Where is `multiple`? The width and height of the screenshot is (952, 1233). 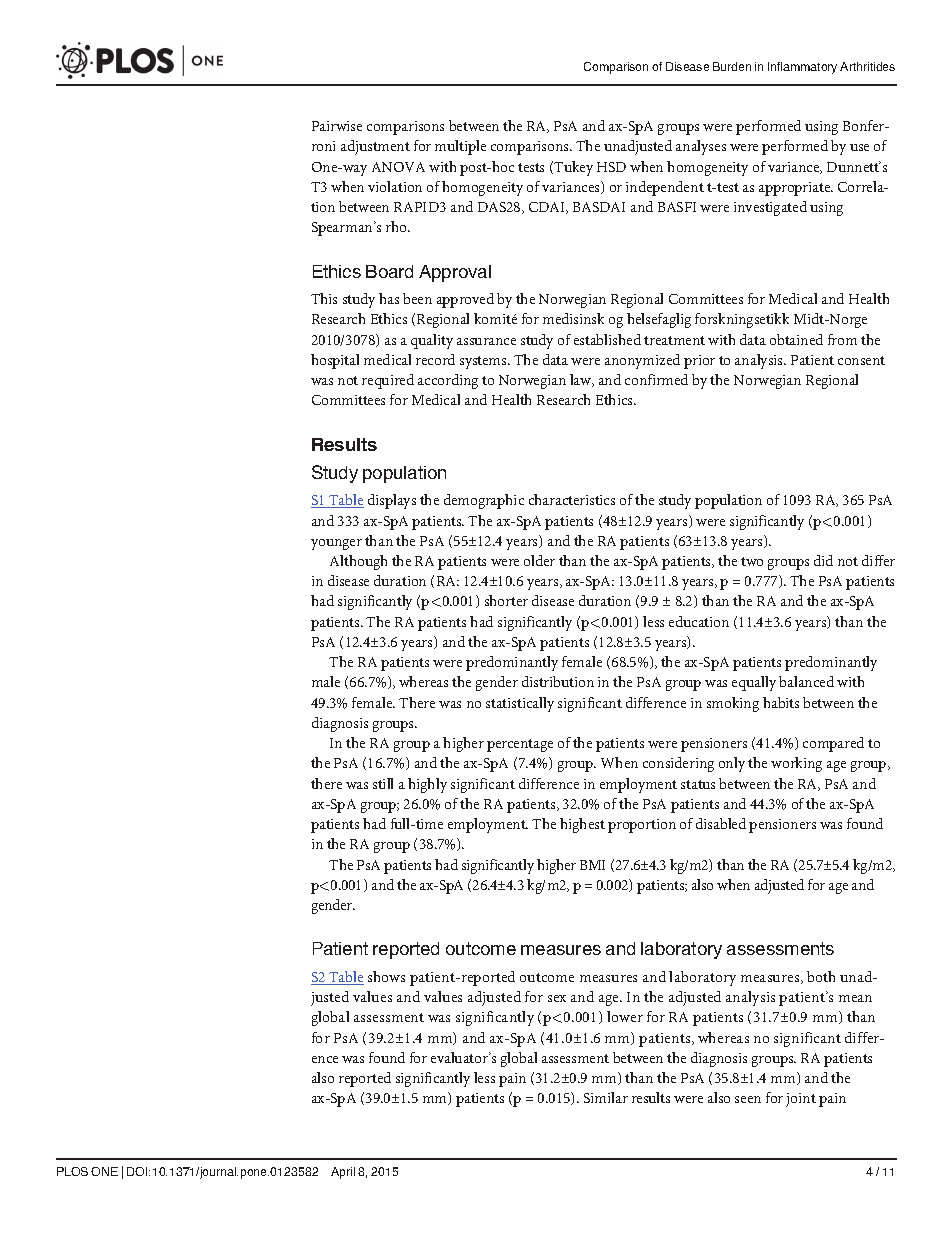
multiple is located at coordinates (460, 147).
